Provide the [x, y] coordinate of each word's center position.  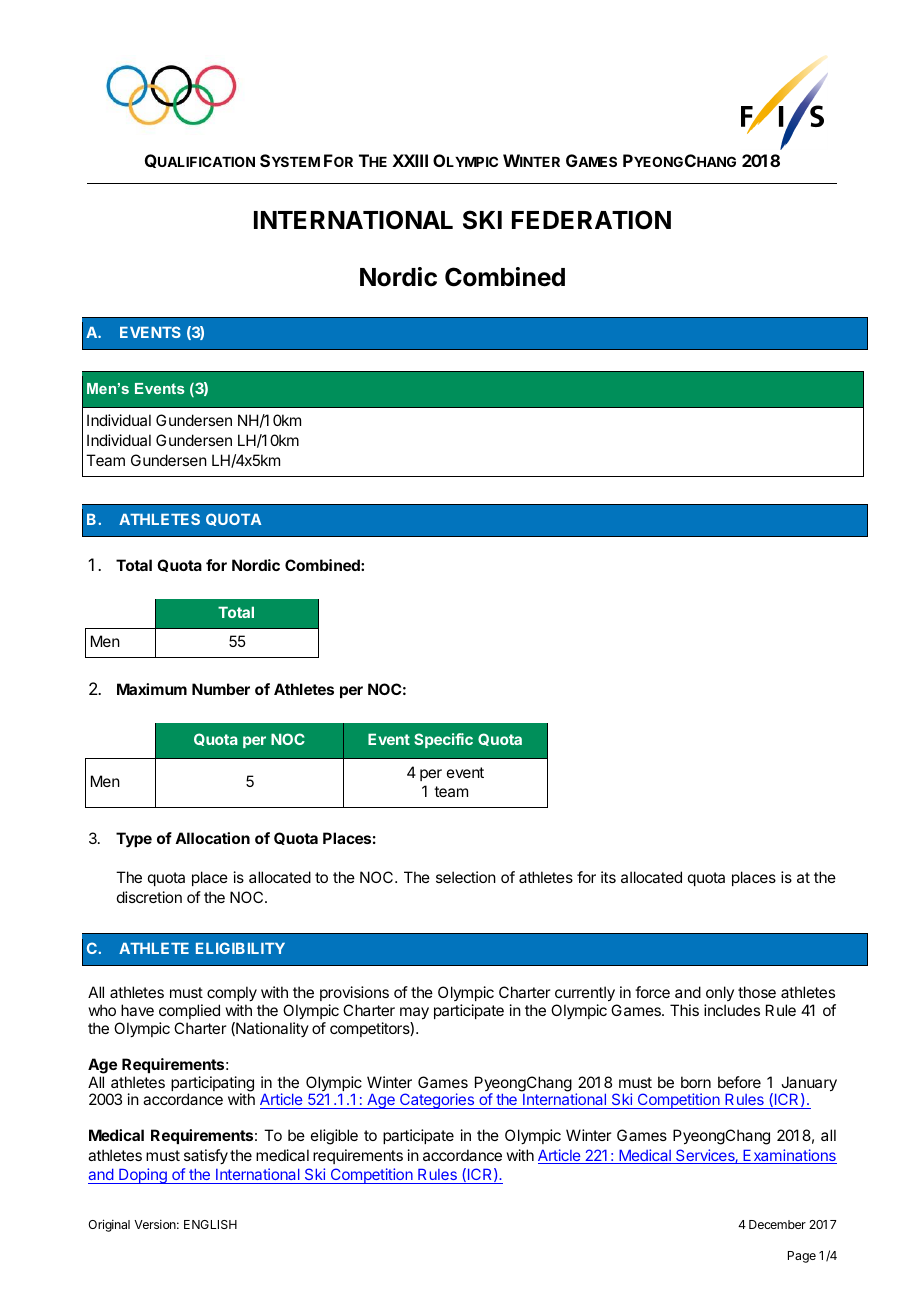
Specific [443, 740]
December [777, 1224]
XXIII [410, 160]
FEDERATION [591, 220]
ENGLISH [210, 1224]
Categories [437, 1101]
